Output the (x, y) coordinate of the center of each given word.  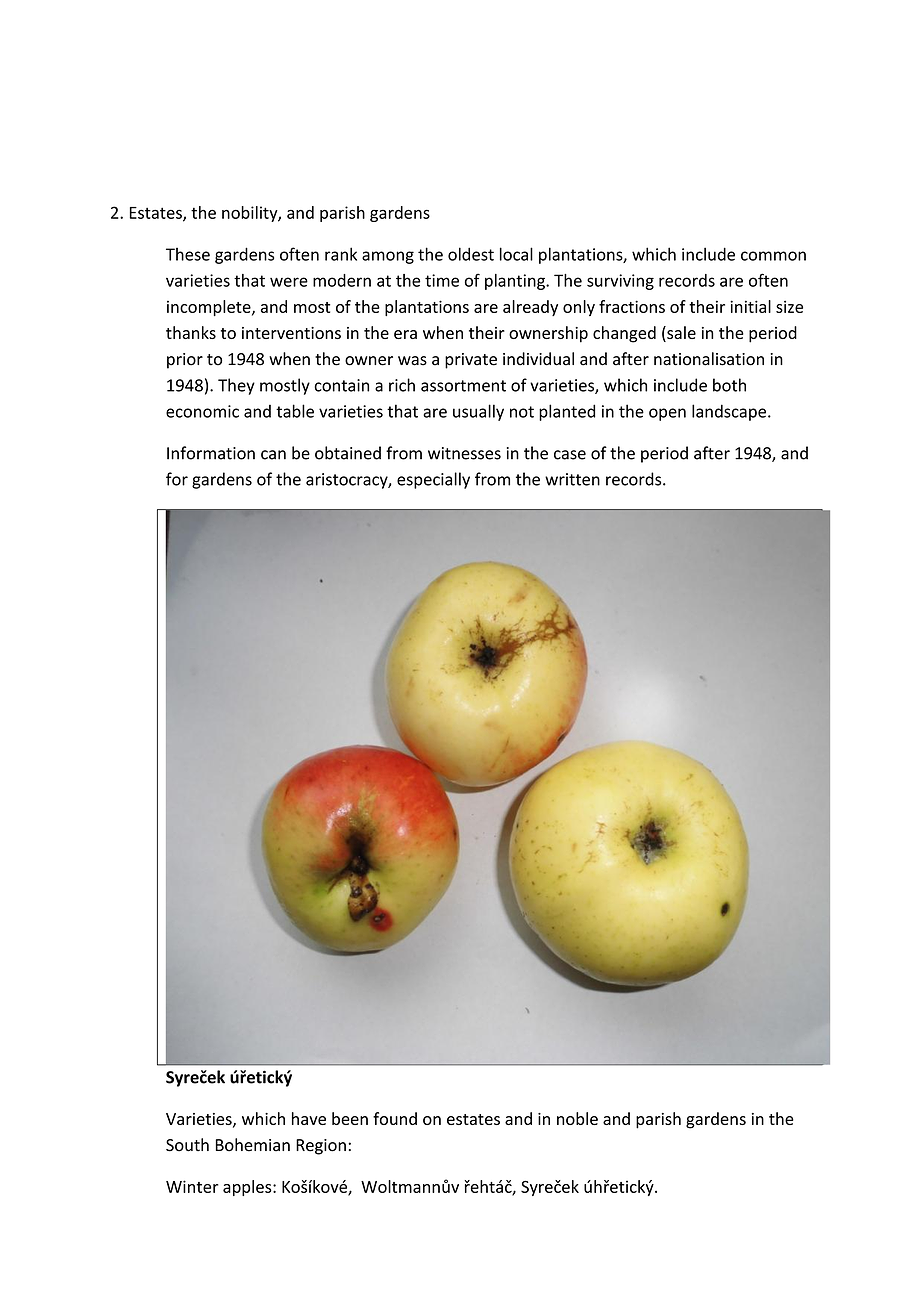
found (395, 1118)
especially (433, 480)
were (289, 282)
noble (577, 1118)
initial (750, 306)
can (273, 455)
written (572, 479)
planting (516, 282)
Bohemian (253, 1145)
